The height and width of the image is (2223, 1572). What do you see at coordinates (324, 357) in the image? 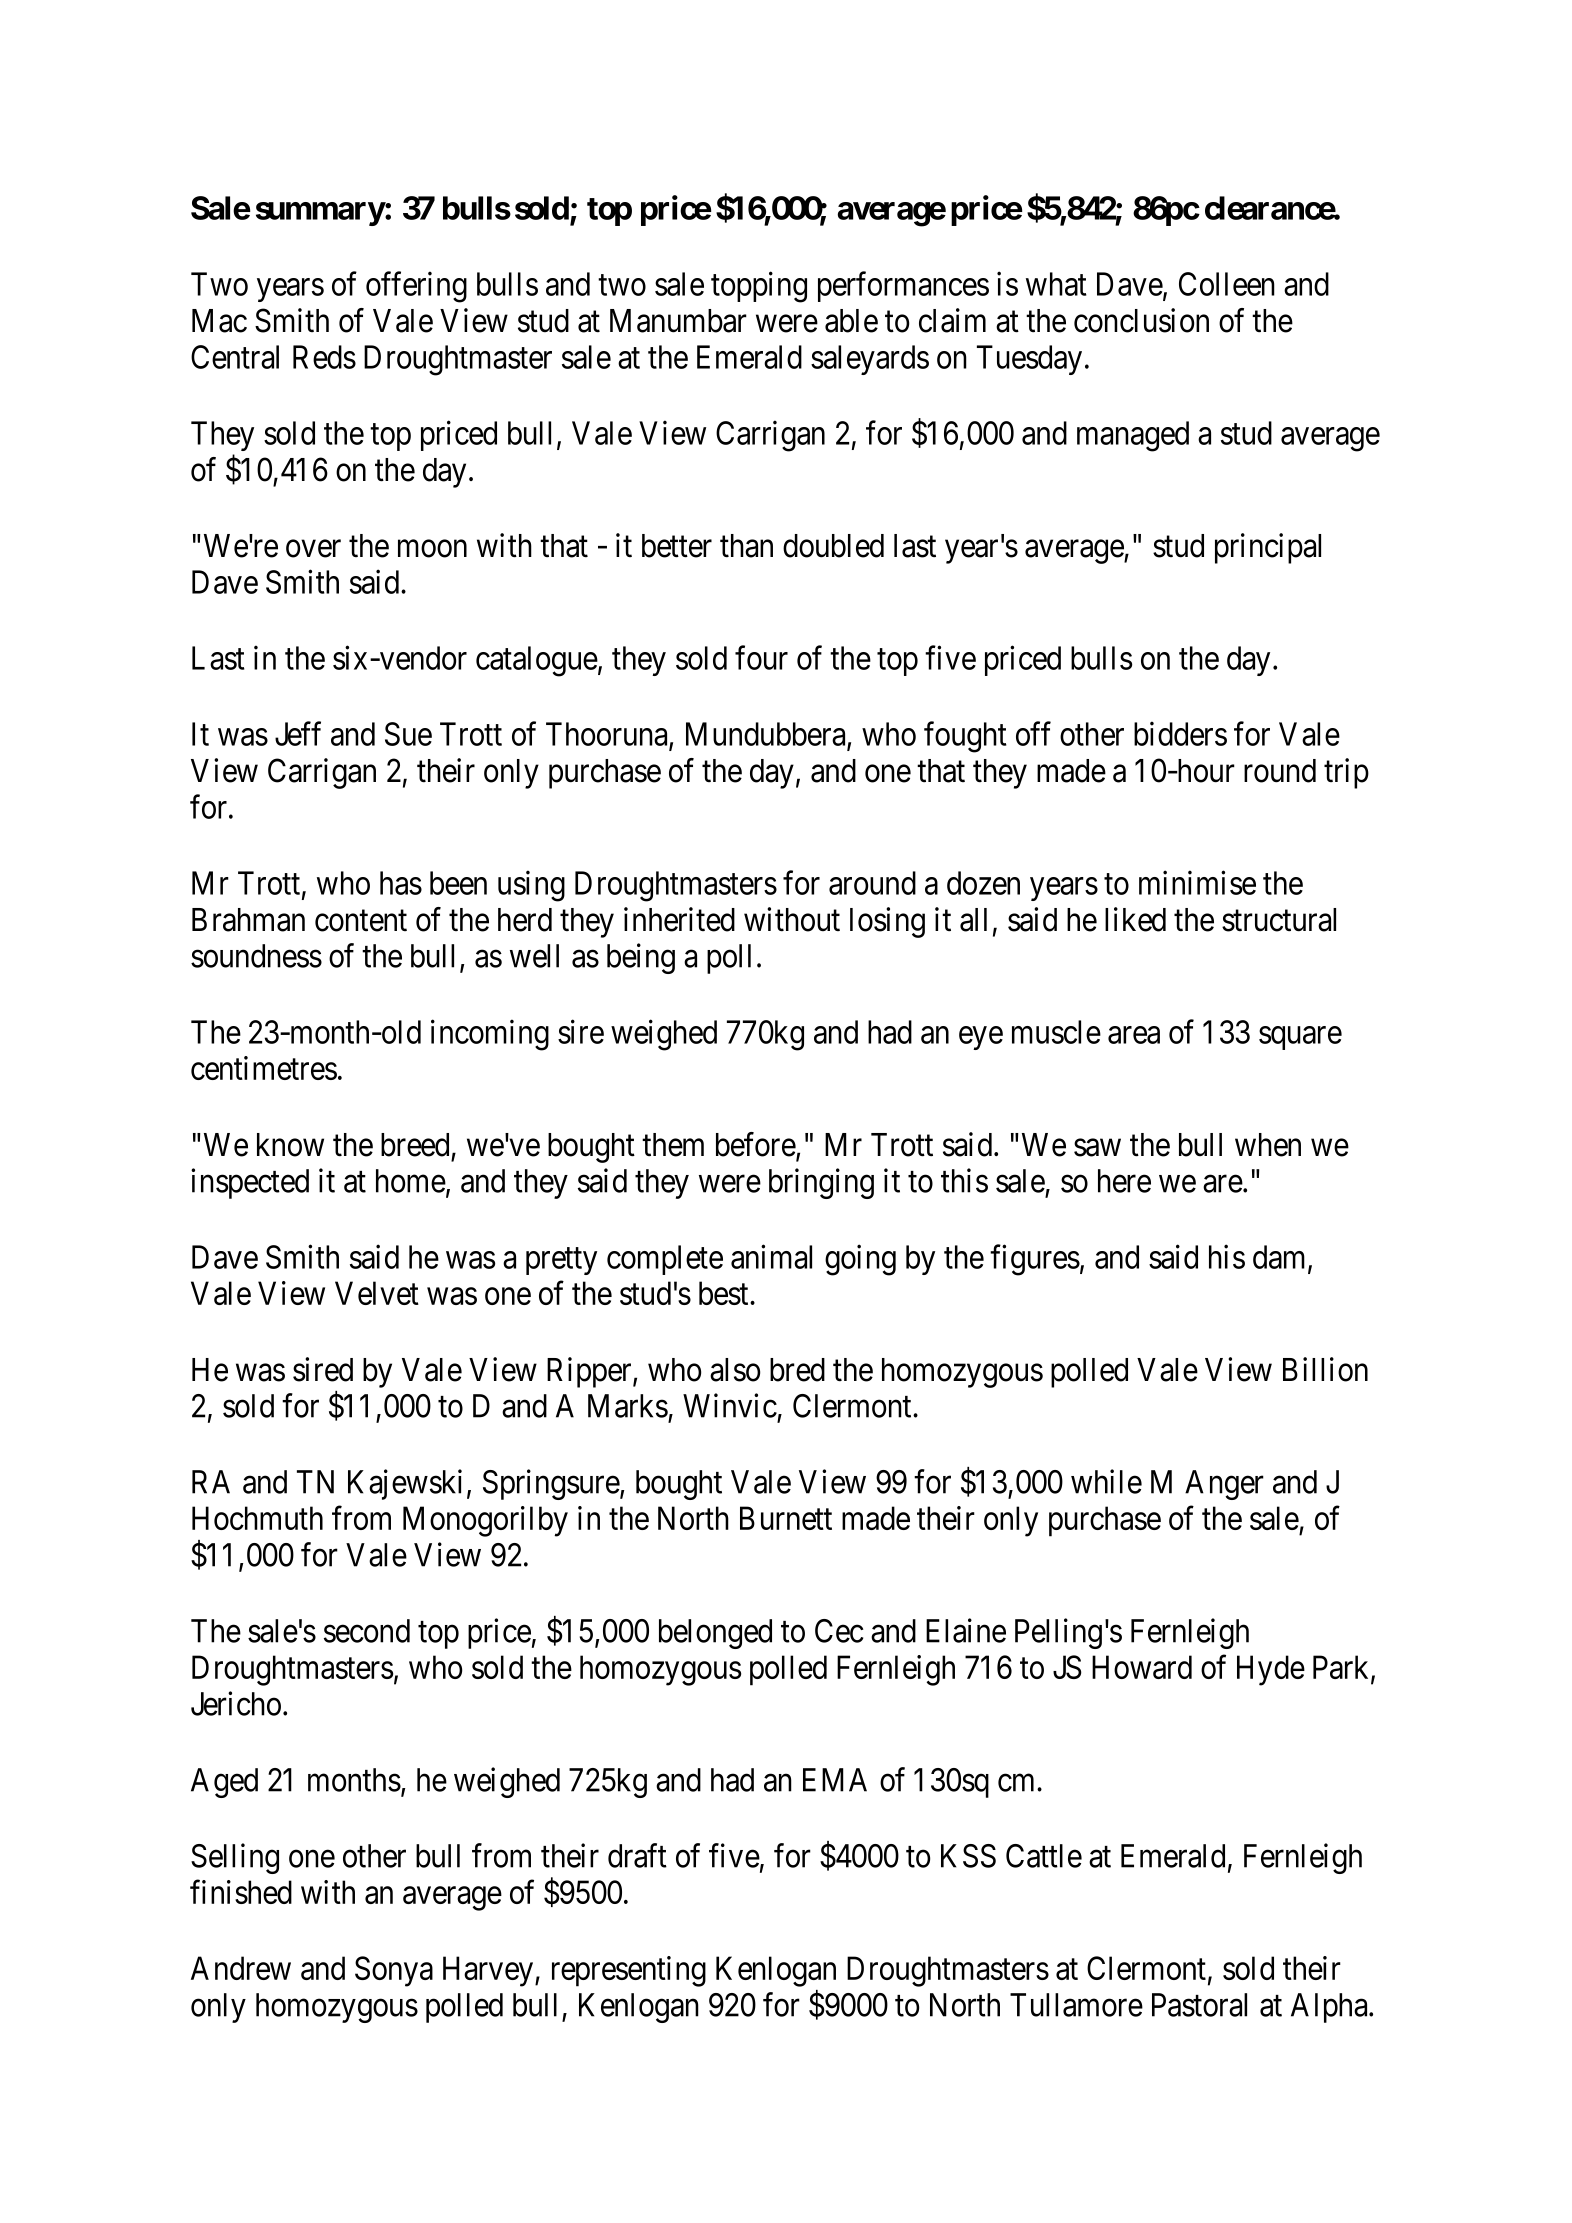
I see `Reds` at bounding box center [324, 357].
